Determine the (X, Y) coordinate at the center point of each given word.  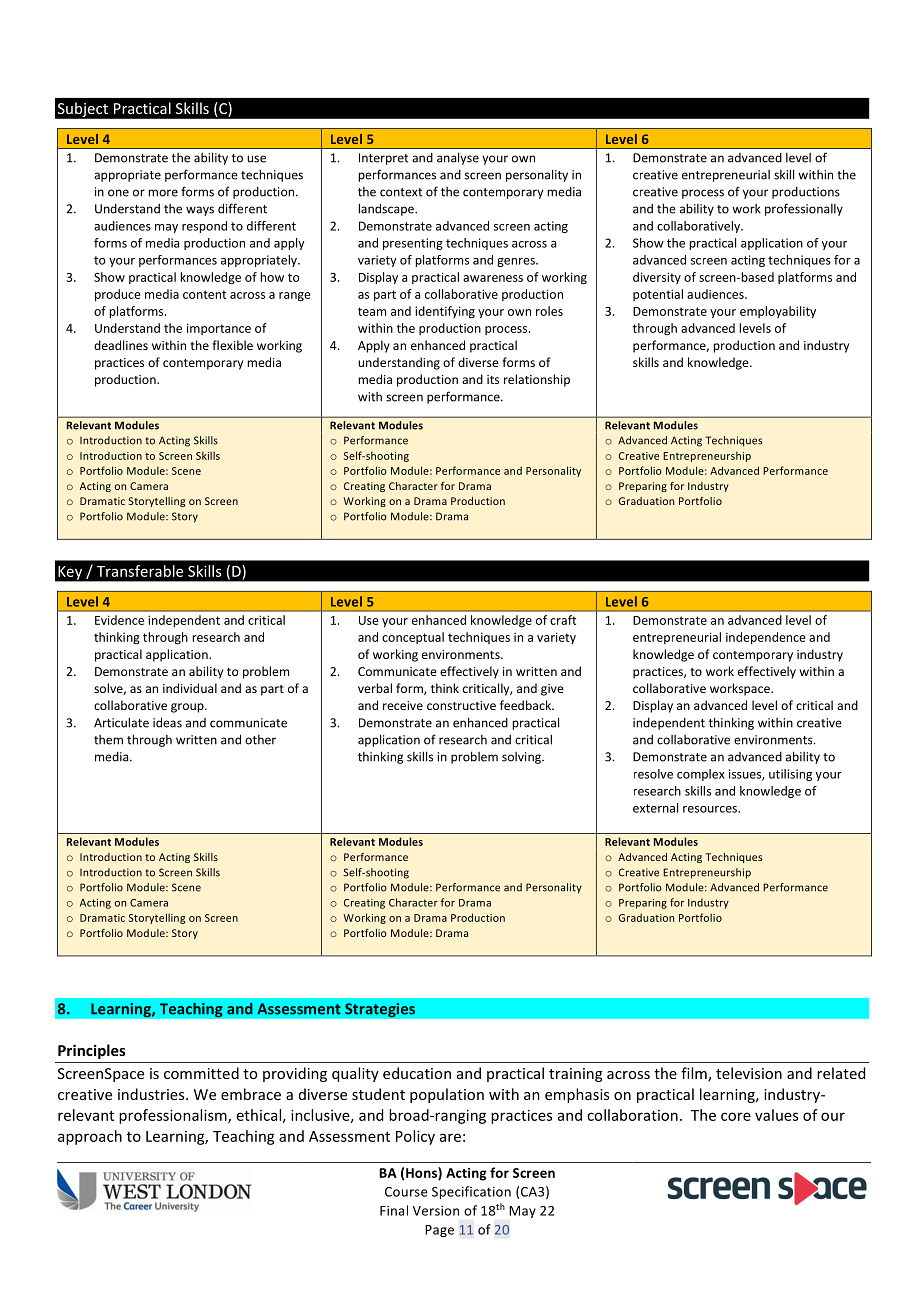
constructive (461, 705)
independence (766, 638)
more (163, 193)
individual (190, 688)
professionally (804, 209)
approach (90, 1137)
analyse (458, 158)
